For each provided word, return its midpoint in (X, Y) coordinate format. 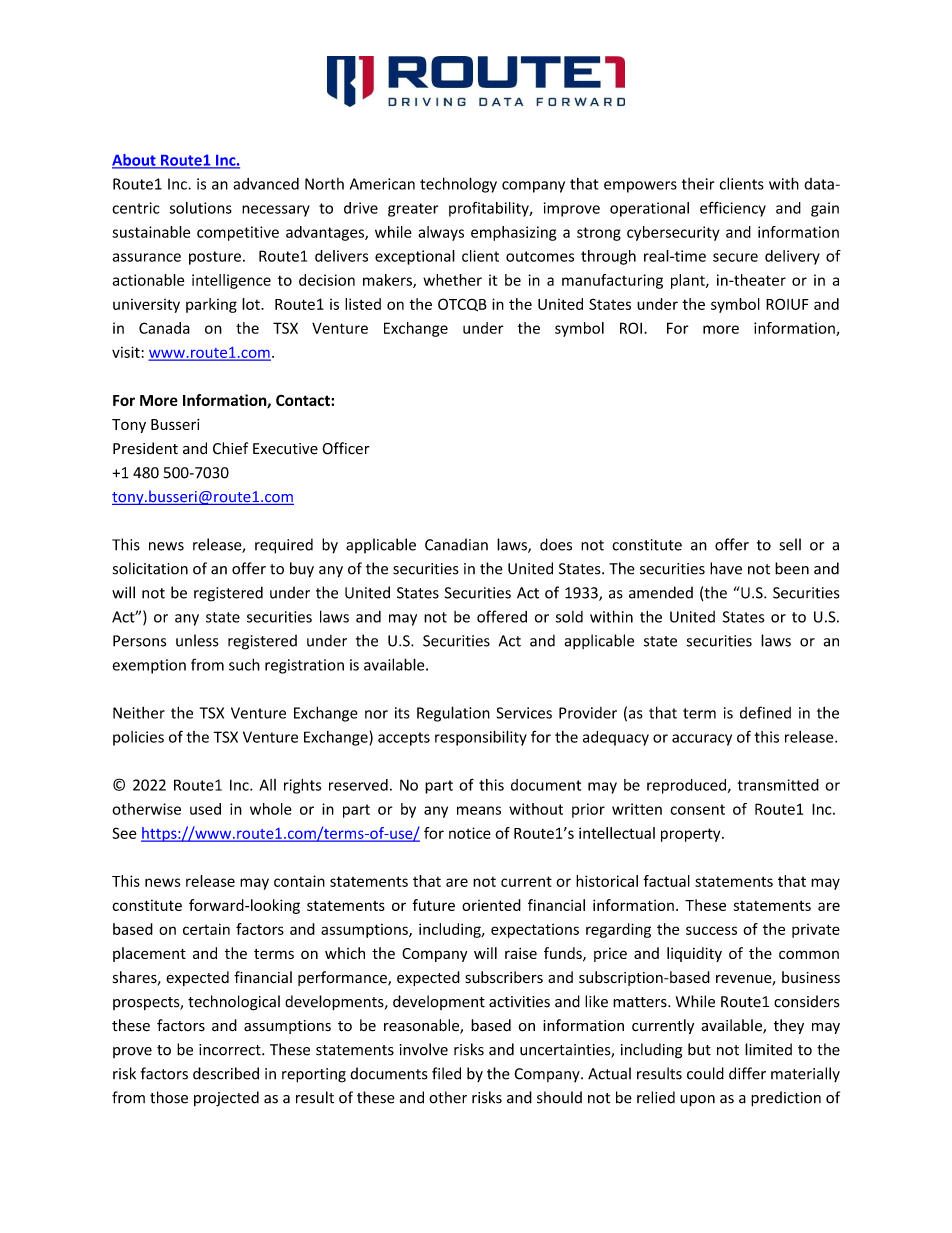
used (205, 809)
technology (458, 185)
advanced (266, 184)
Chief (230, 448)
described (226, 1073)
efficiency (733, 209)
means (479, 810)
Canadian (456, 544)
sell (790, 544)
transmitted (778, 785)
